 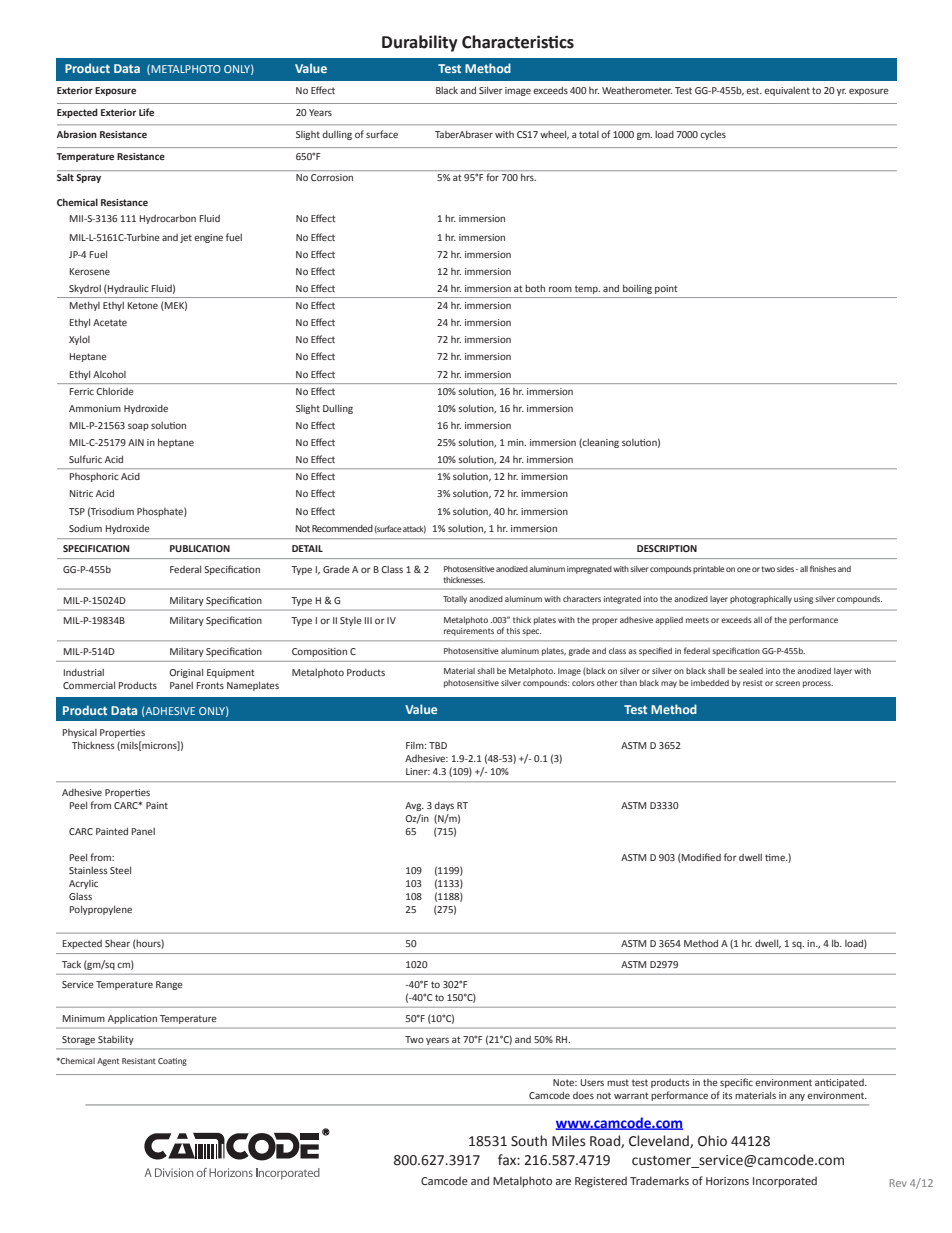 What do you see at coordinates (589, 570) in the page?
I see `impregnated` at bounding box center [589, 570].
